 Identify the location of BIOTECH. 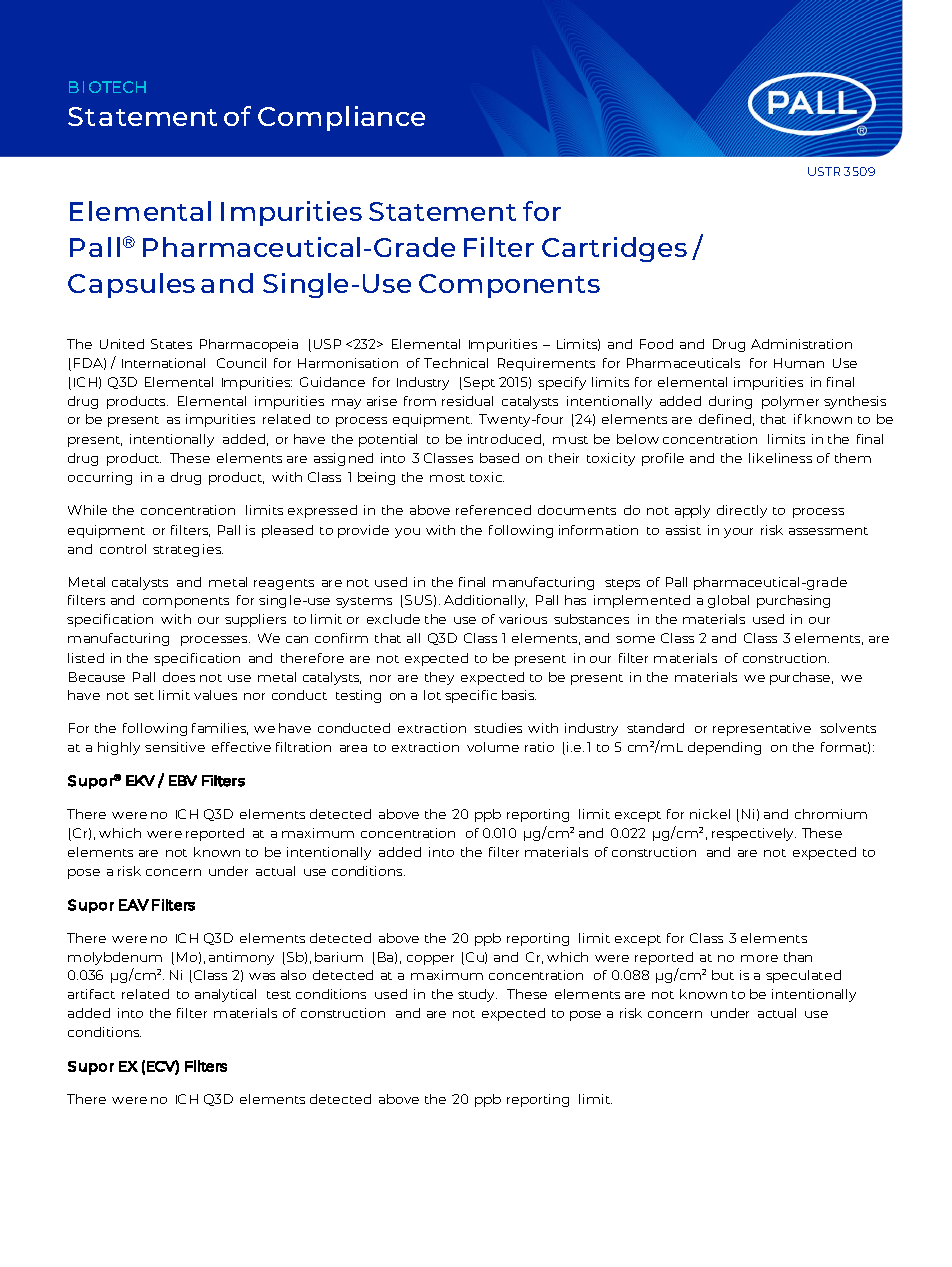
(107, 87).
